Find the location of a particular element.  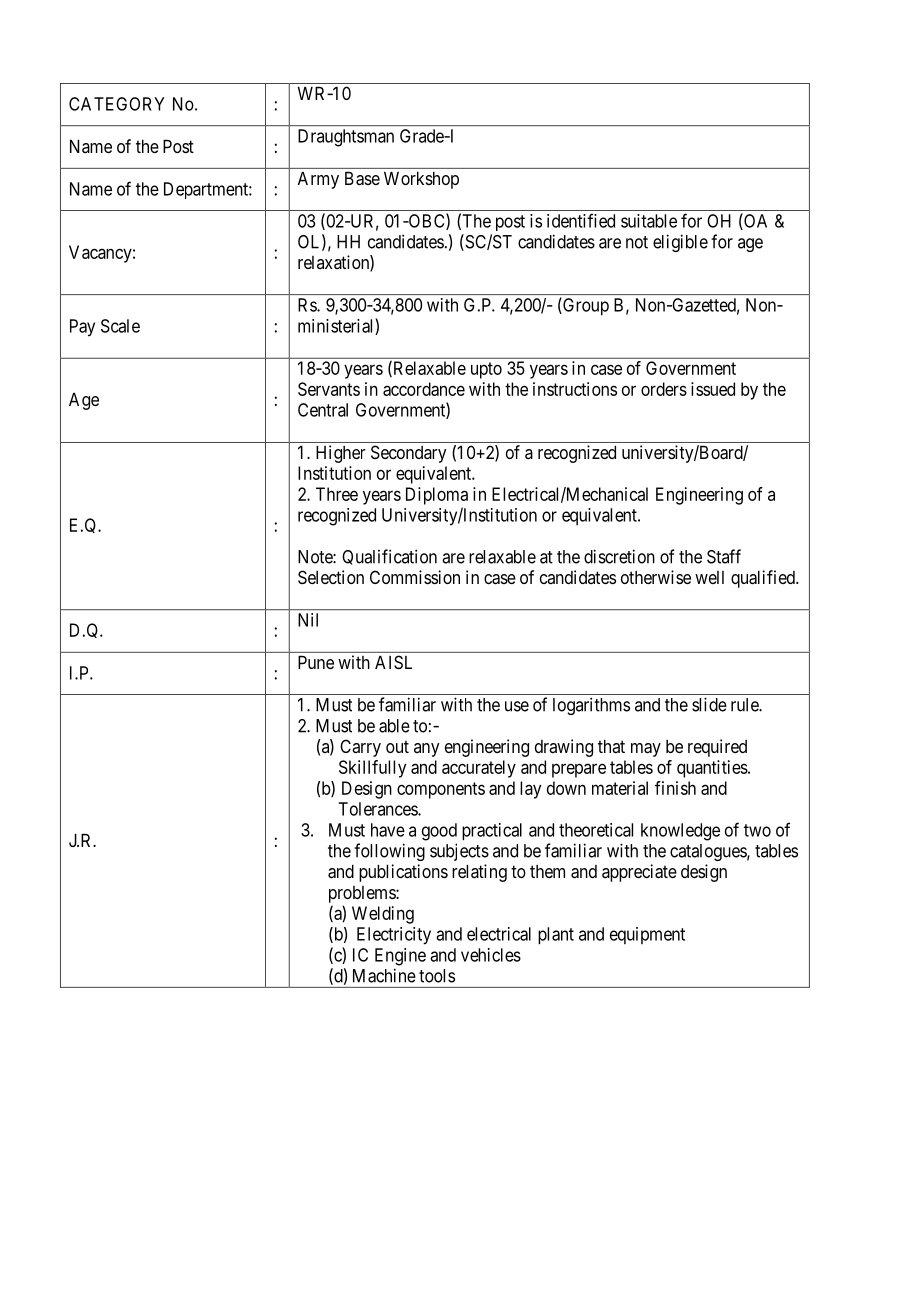

Scale is located at coordinates (120, 326).
